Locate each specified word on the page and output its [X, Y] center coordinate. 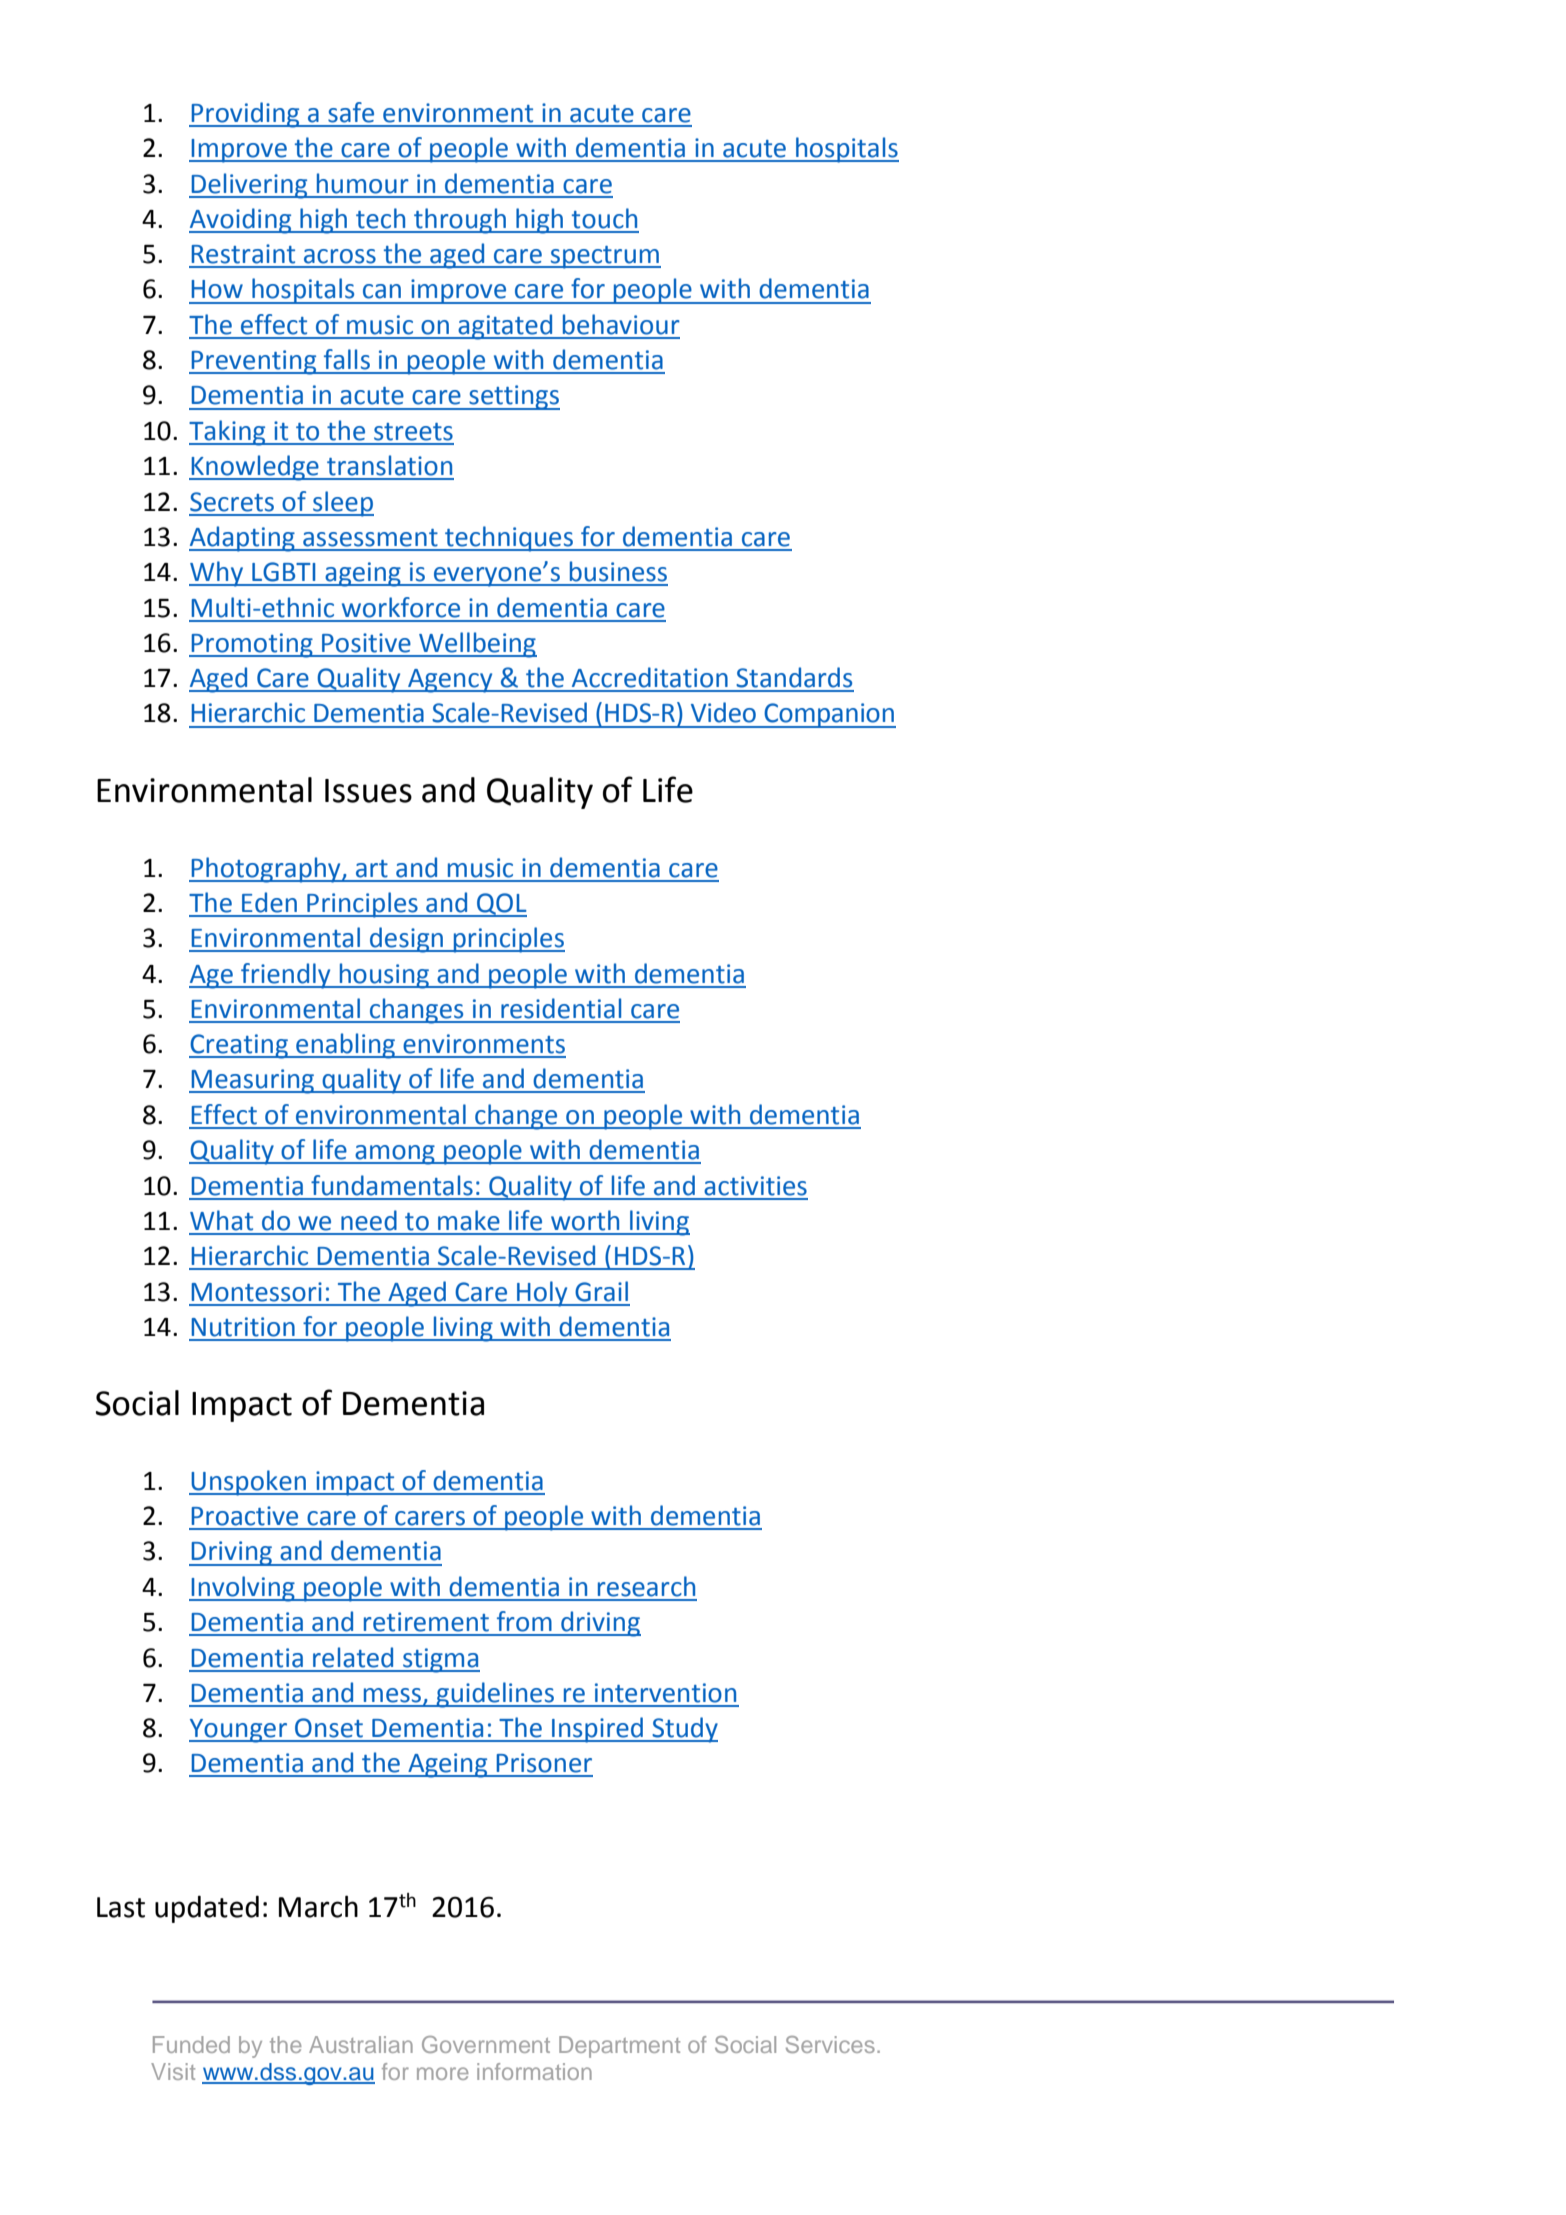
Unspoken [249, 1483]
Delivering [249, 186]
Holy [542, 1294]
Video [723, 712]
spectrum [604, 257]
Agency [450, 681]
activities [755, 1186]
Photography [266, 870]
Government [486, 2044]
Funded [191, 2044]
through [460, 221]
